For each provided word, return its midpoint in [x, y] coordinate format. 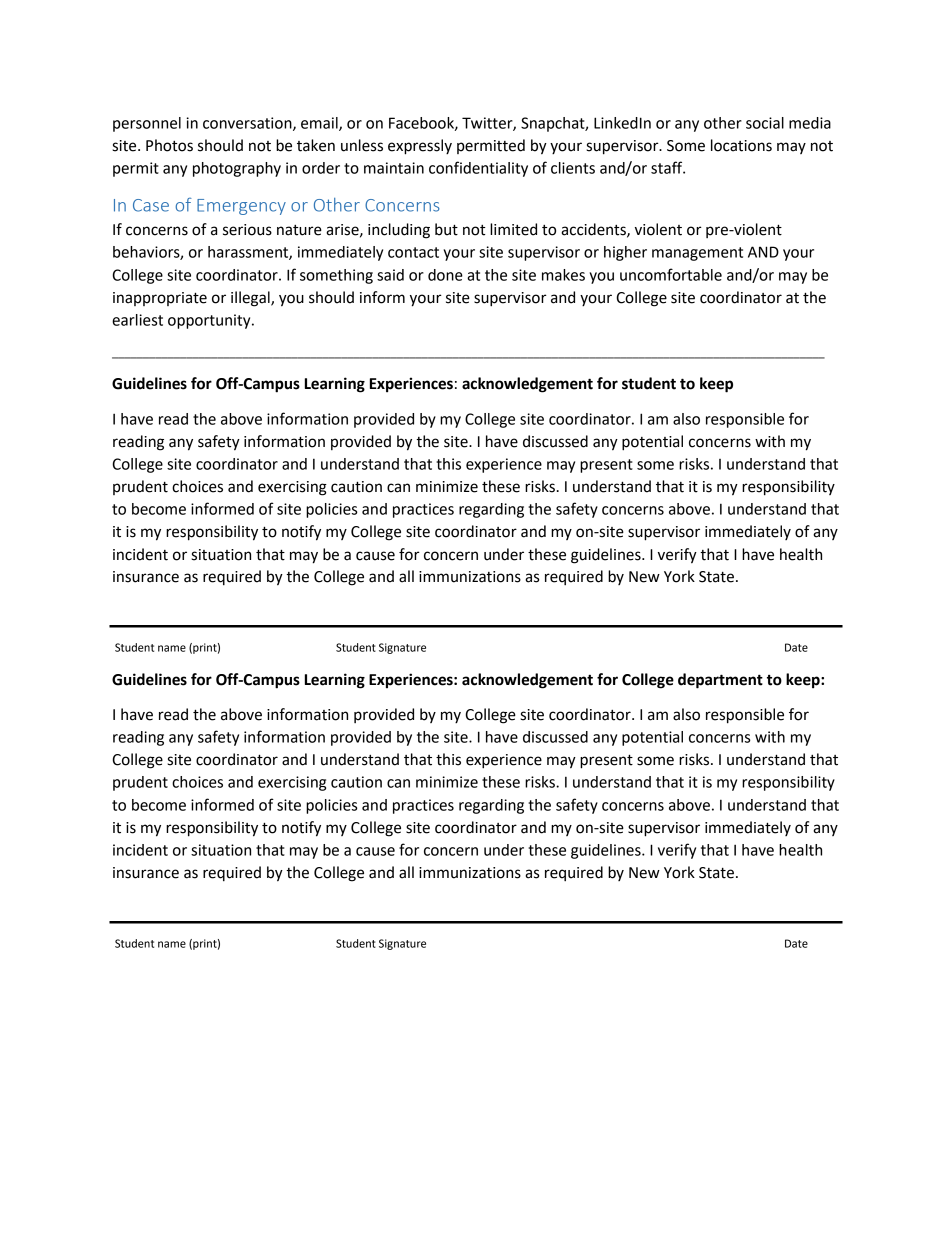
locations [741, 145]
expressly [420, 147]
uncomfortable [671, 274]
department [720, 681]
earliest [137, 320]
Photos [169, 145]
